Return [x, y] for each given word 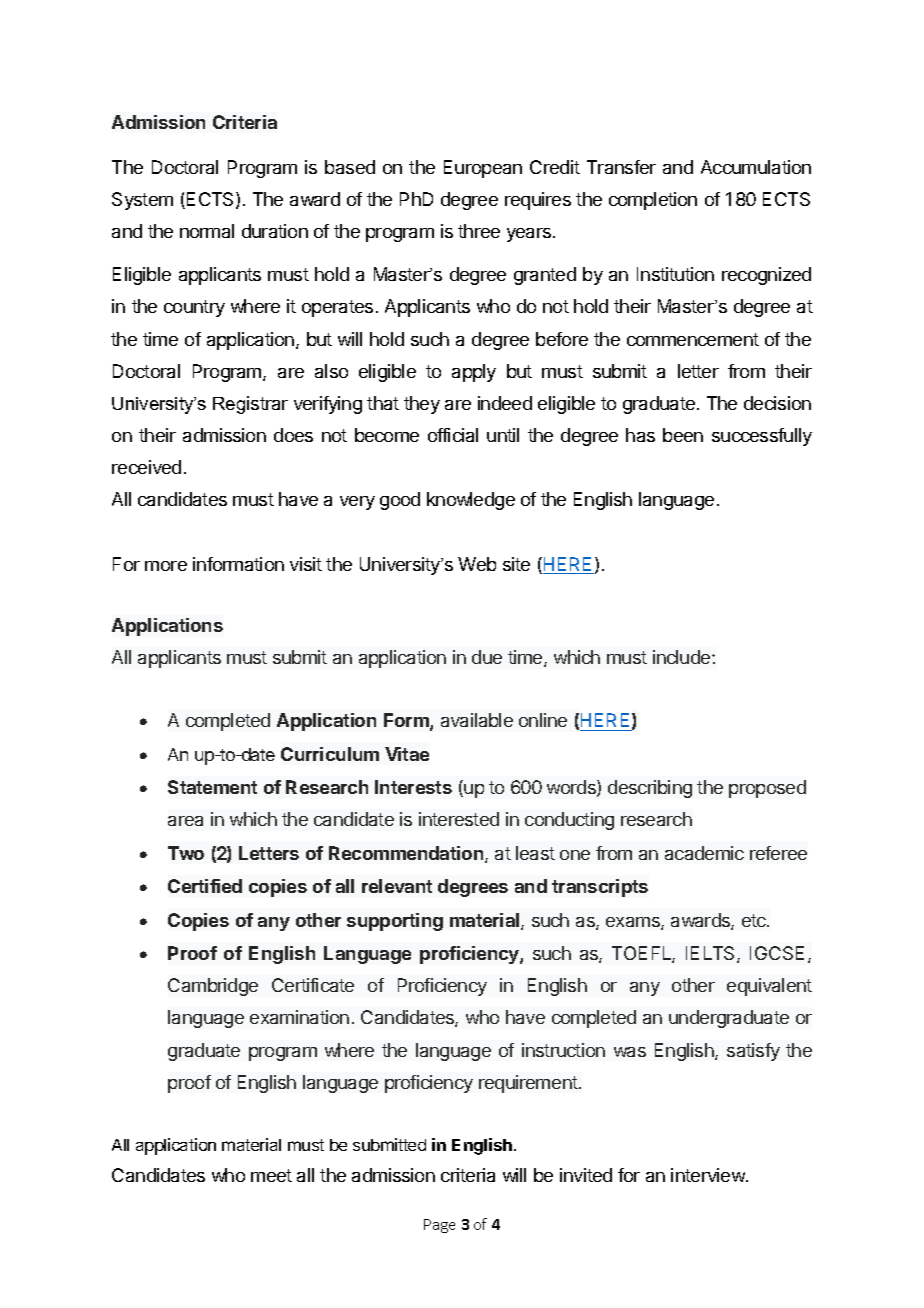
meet [271, 1175]
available [477, 720]
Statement [212, 787]
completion [653, 201]
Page [439, 1226]
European [483, 169]
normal [207, 231]
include [683, 657]
